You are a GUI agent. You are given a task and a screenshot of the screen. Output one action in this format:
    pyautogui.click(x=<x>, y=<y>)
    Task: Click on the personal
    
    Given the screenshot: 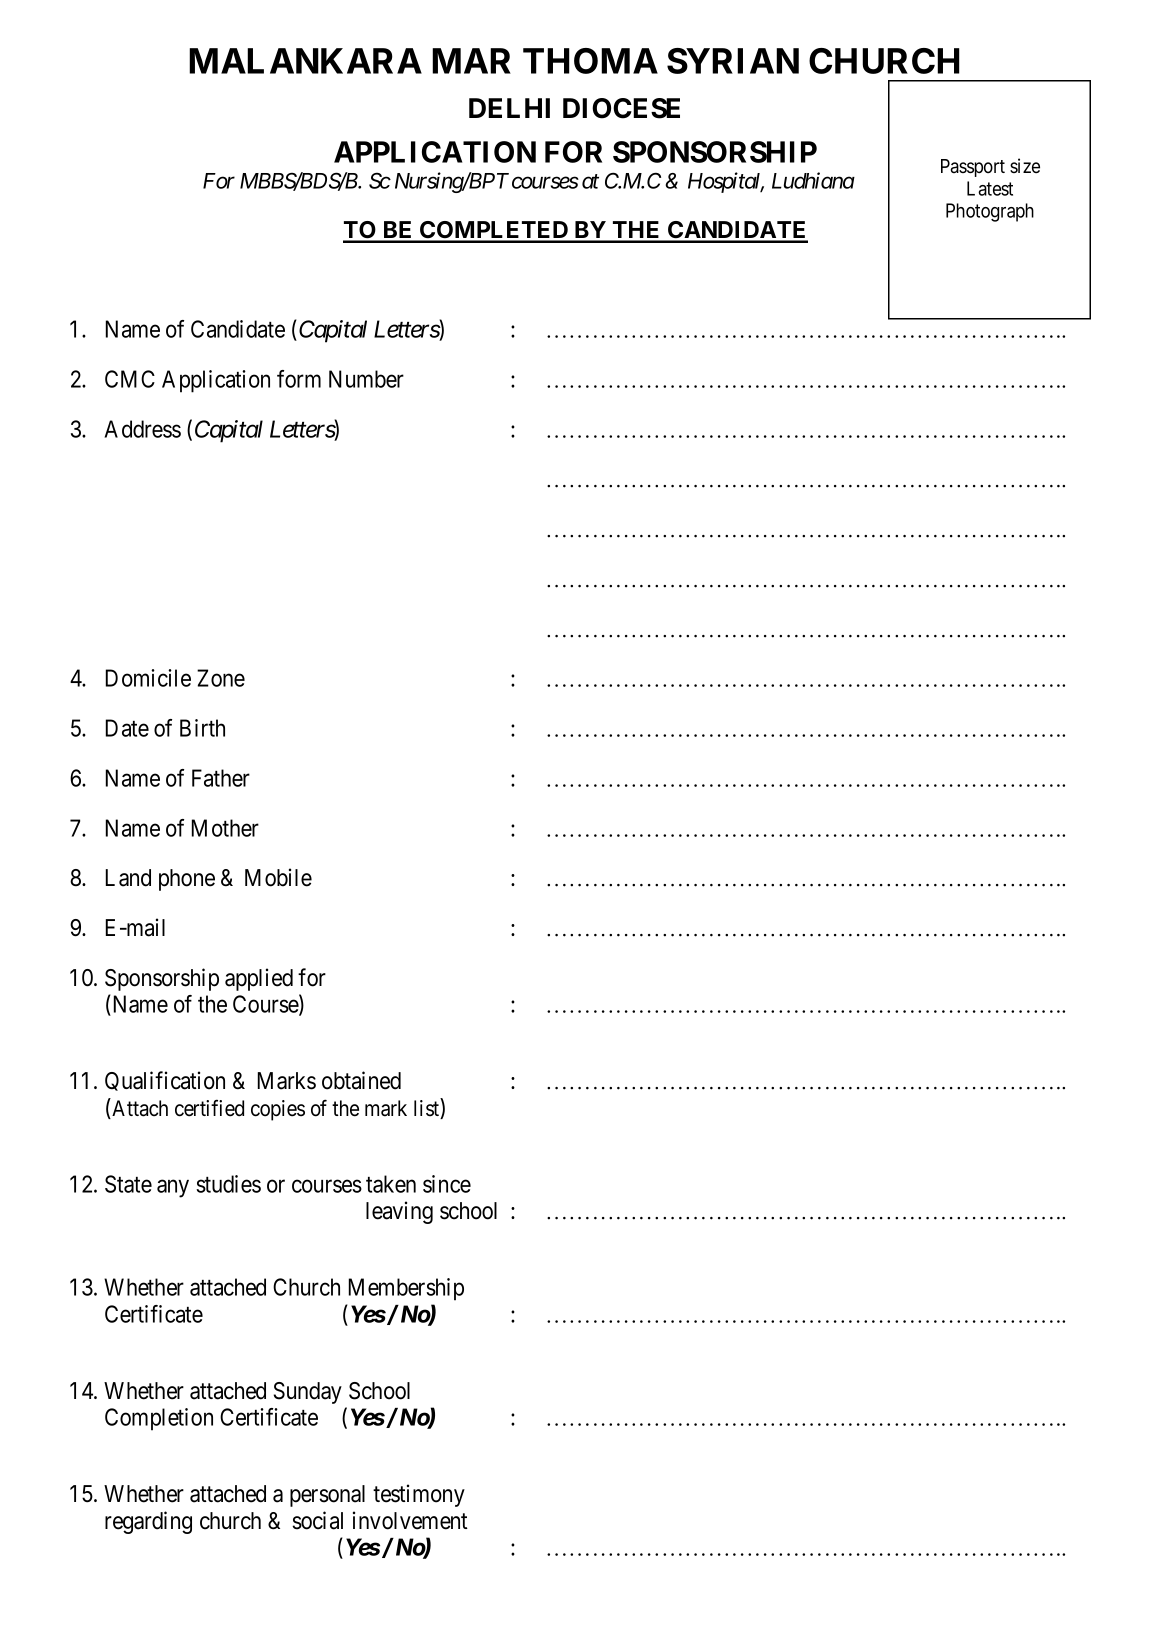 What is the action you would take?
    pyautogui.click(x=327, y=1496)
